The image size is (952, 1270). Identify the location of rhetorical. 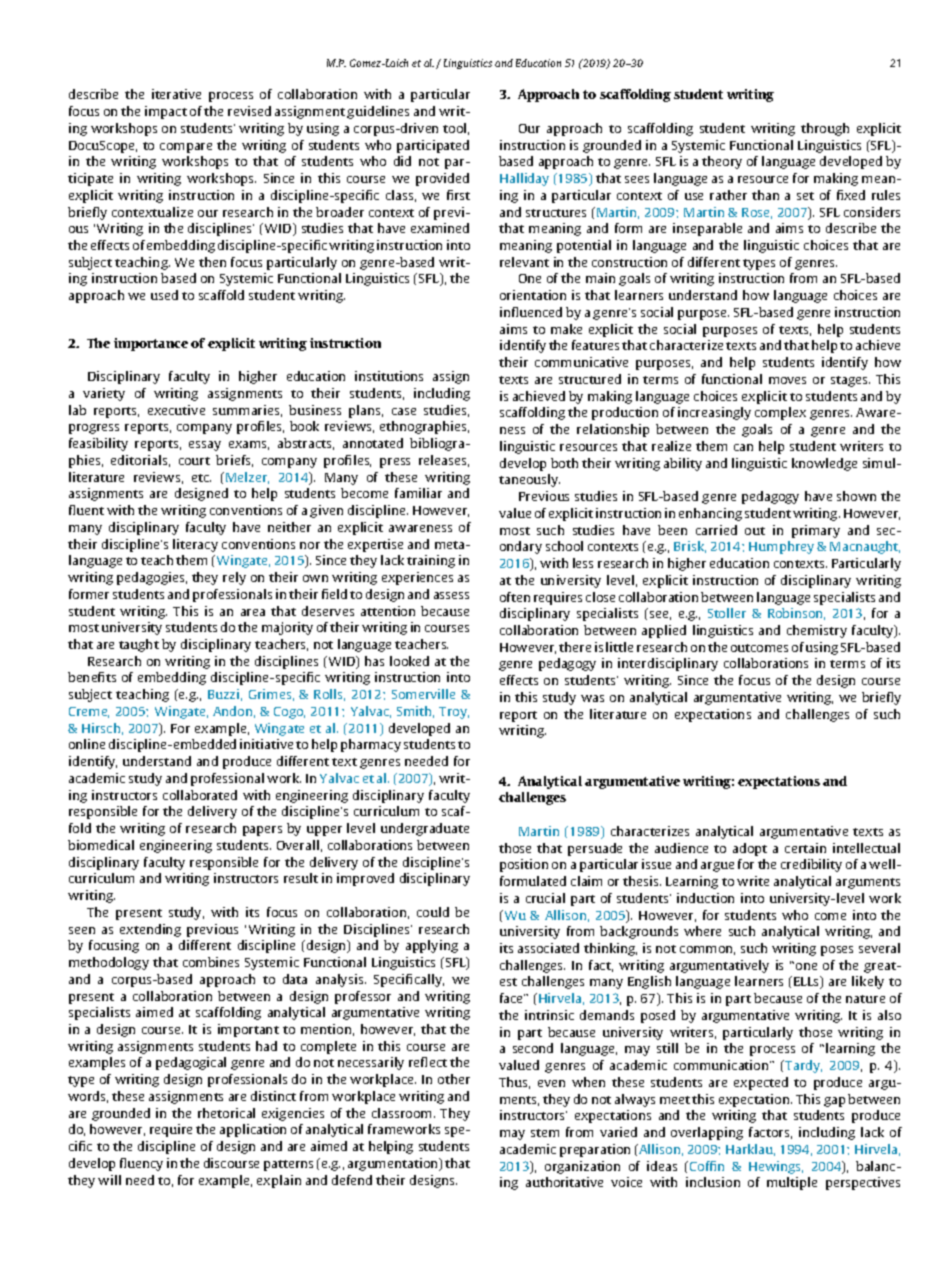
(226, 1113).
